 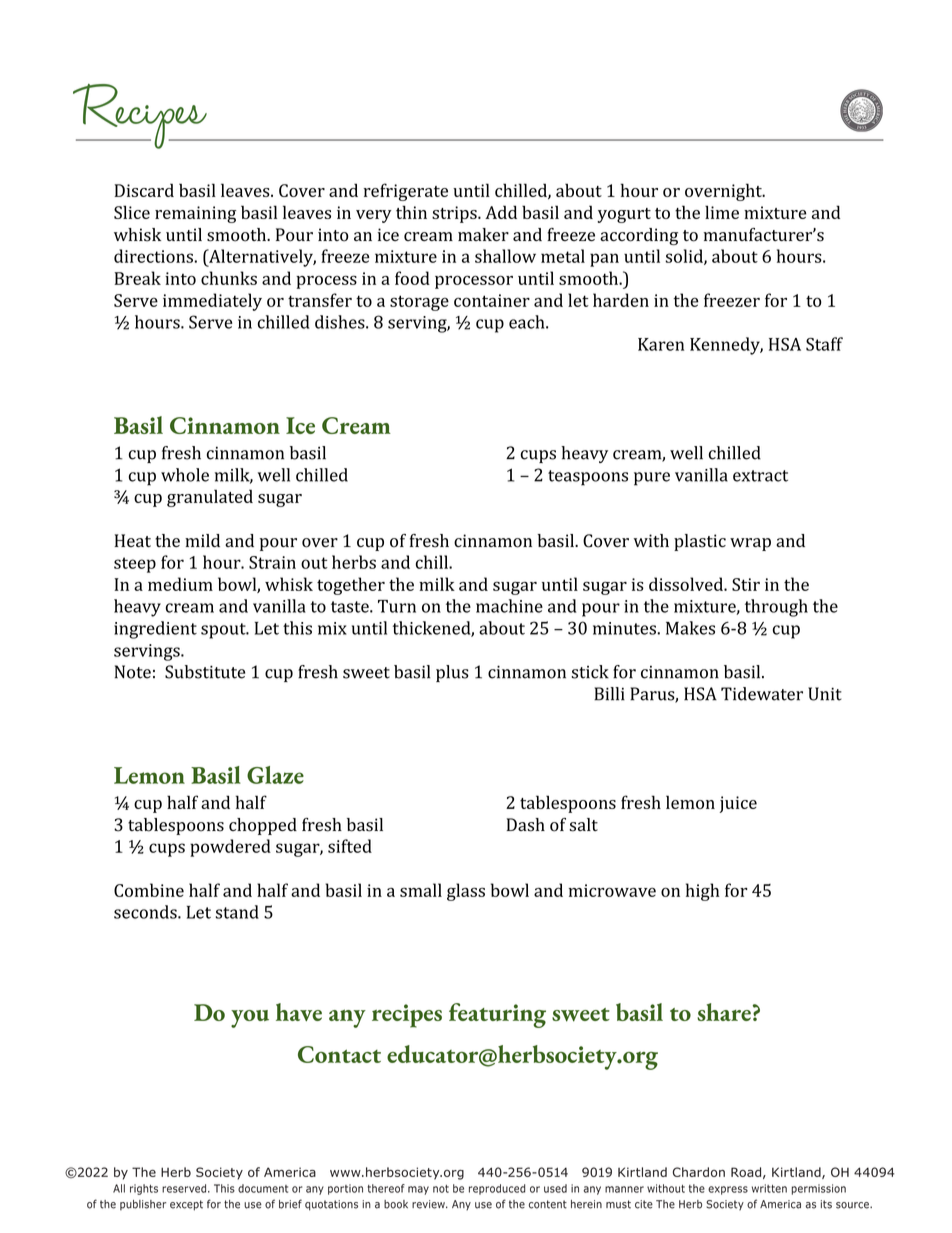 I want to click on lime, so click(x=722, y=212).
